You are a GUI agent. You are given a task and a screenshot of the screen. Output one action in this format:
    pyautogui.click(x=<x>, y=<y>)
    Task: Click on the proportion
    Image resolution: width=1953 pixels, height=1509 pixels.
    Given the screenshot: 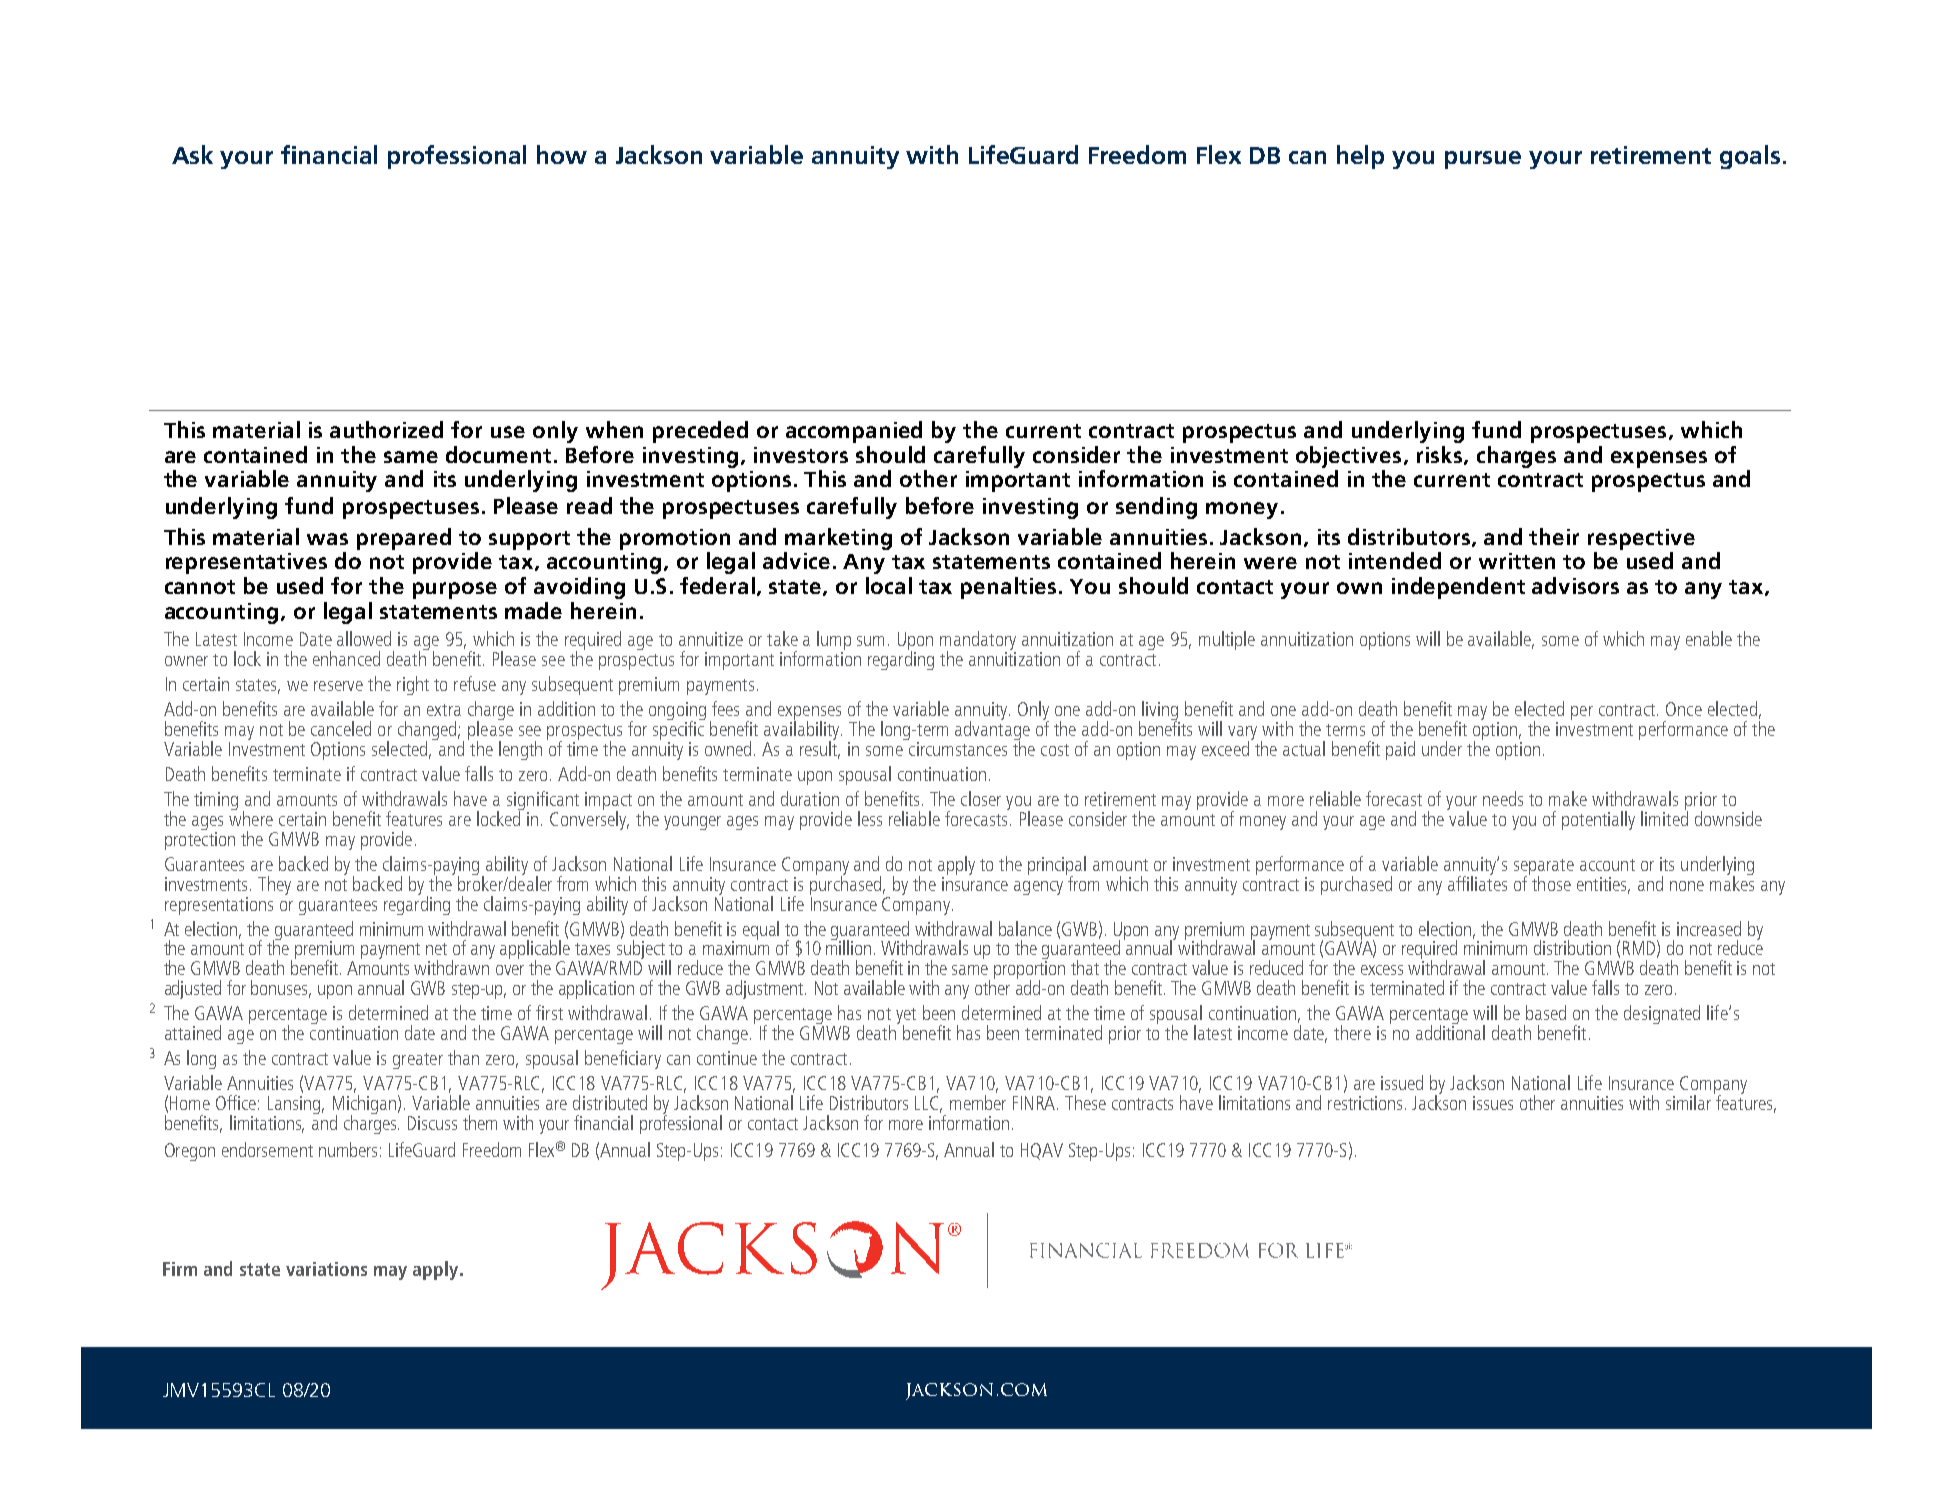 What is the action you would take?
    pyautogui.click(x=1029, y=971)
